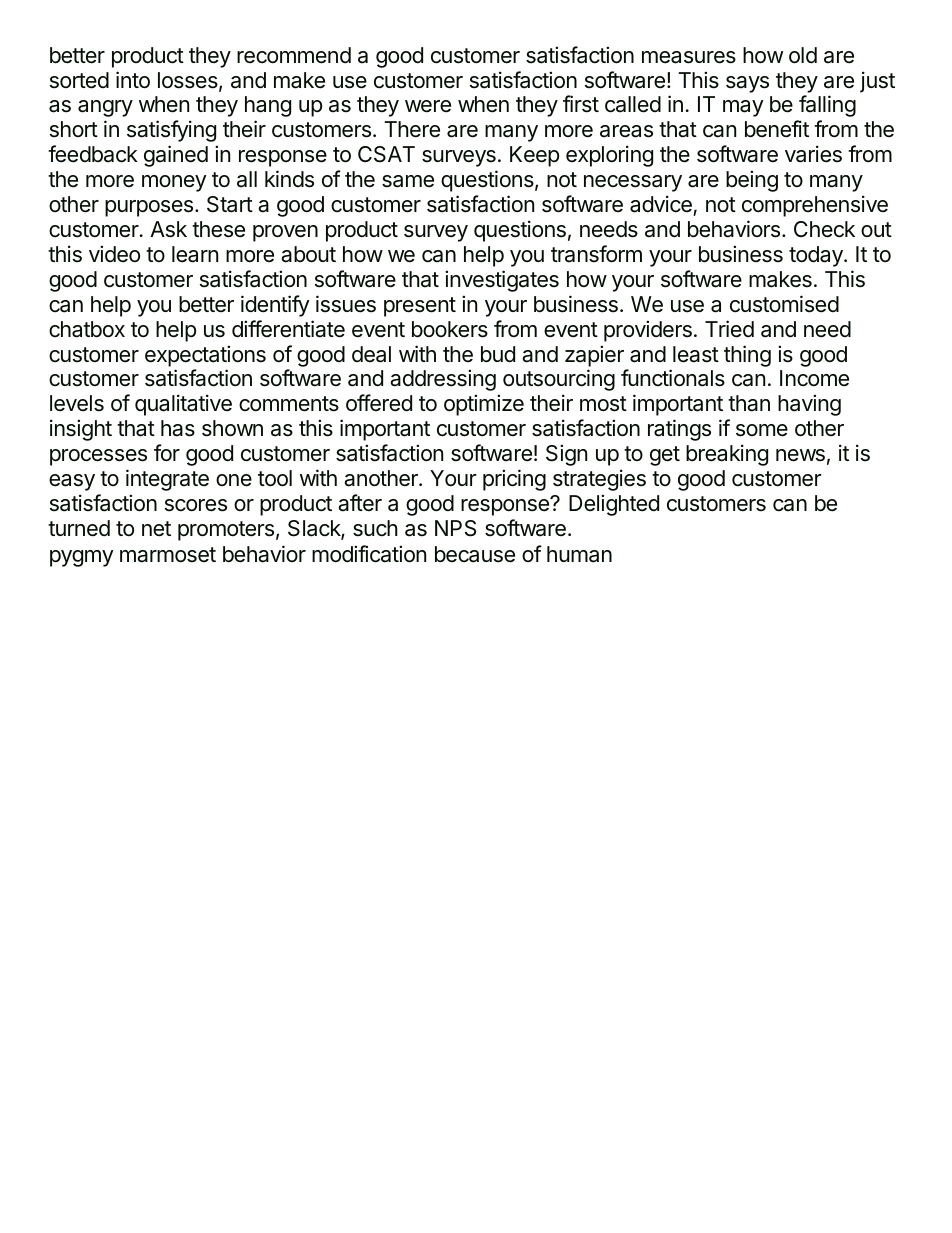  I want to click on into, so click(133, 80).
